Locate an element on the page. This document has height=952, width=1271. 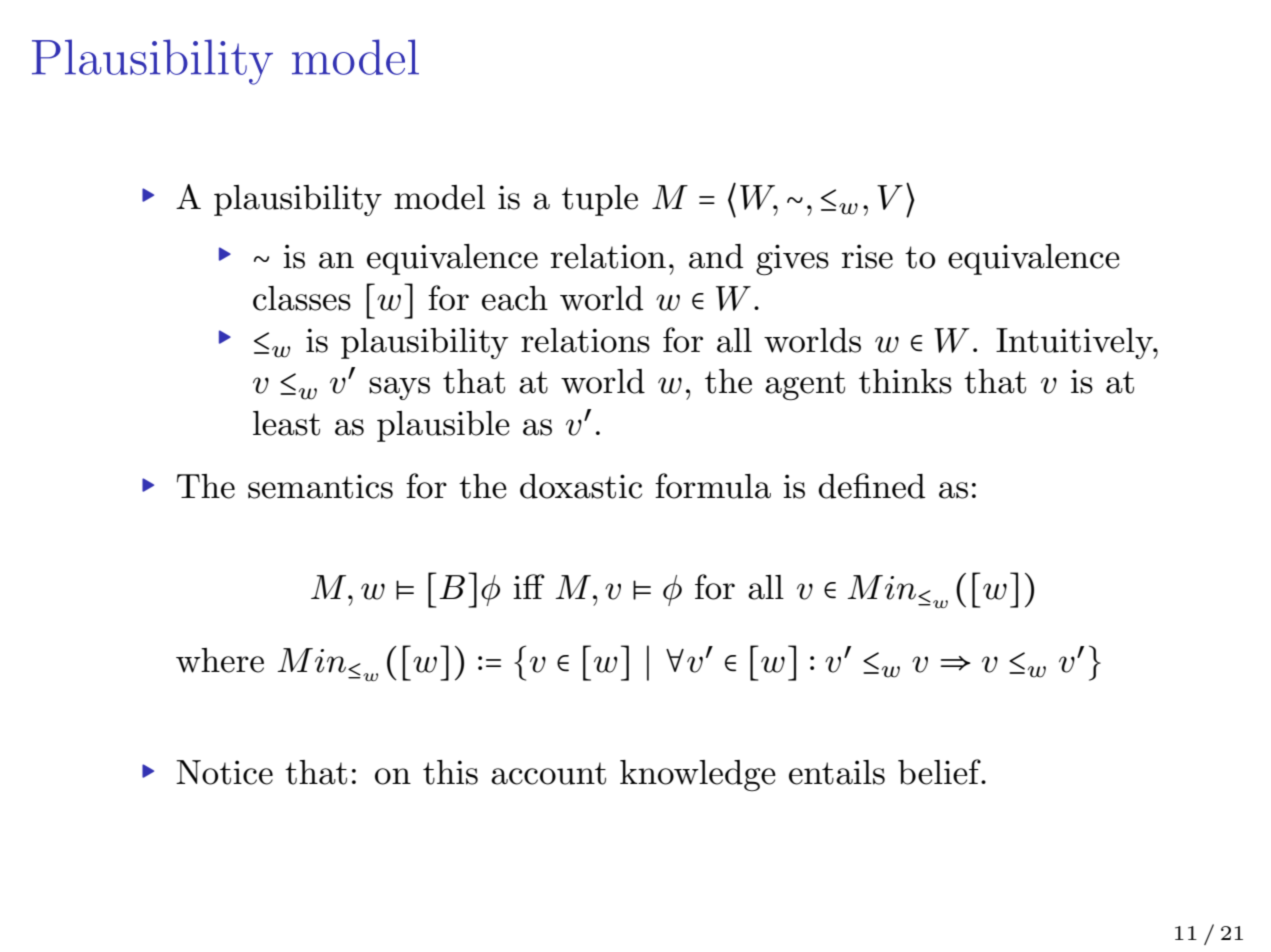
semantics is located at coordinates (320, 486).
